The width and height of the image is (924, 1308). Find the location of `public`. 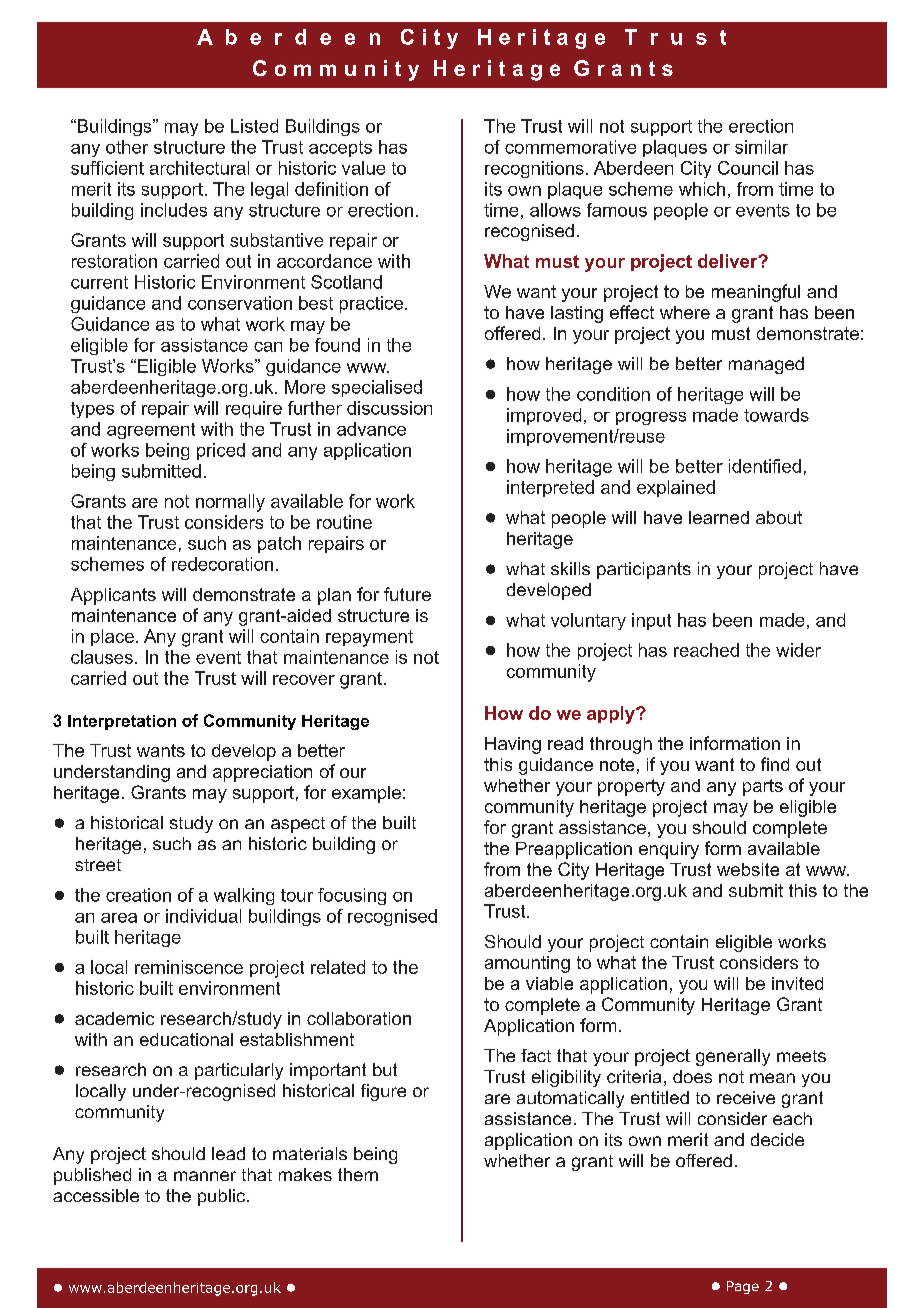

public is located at coordinates (223, 1197).
